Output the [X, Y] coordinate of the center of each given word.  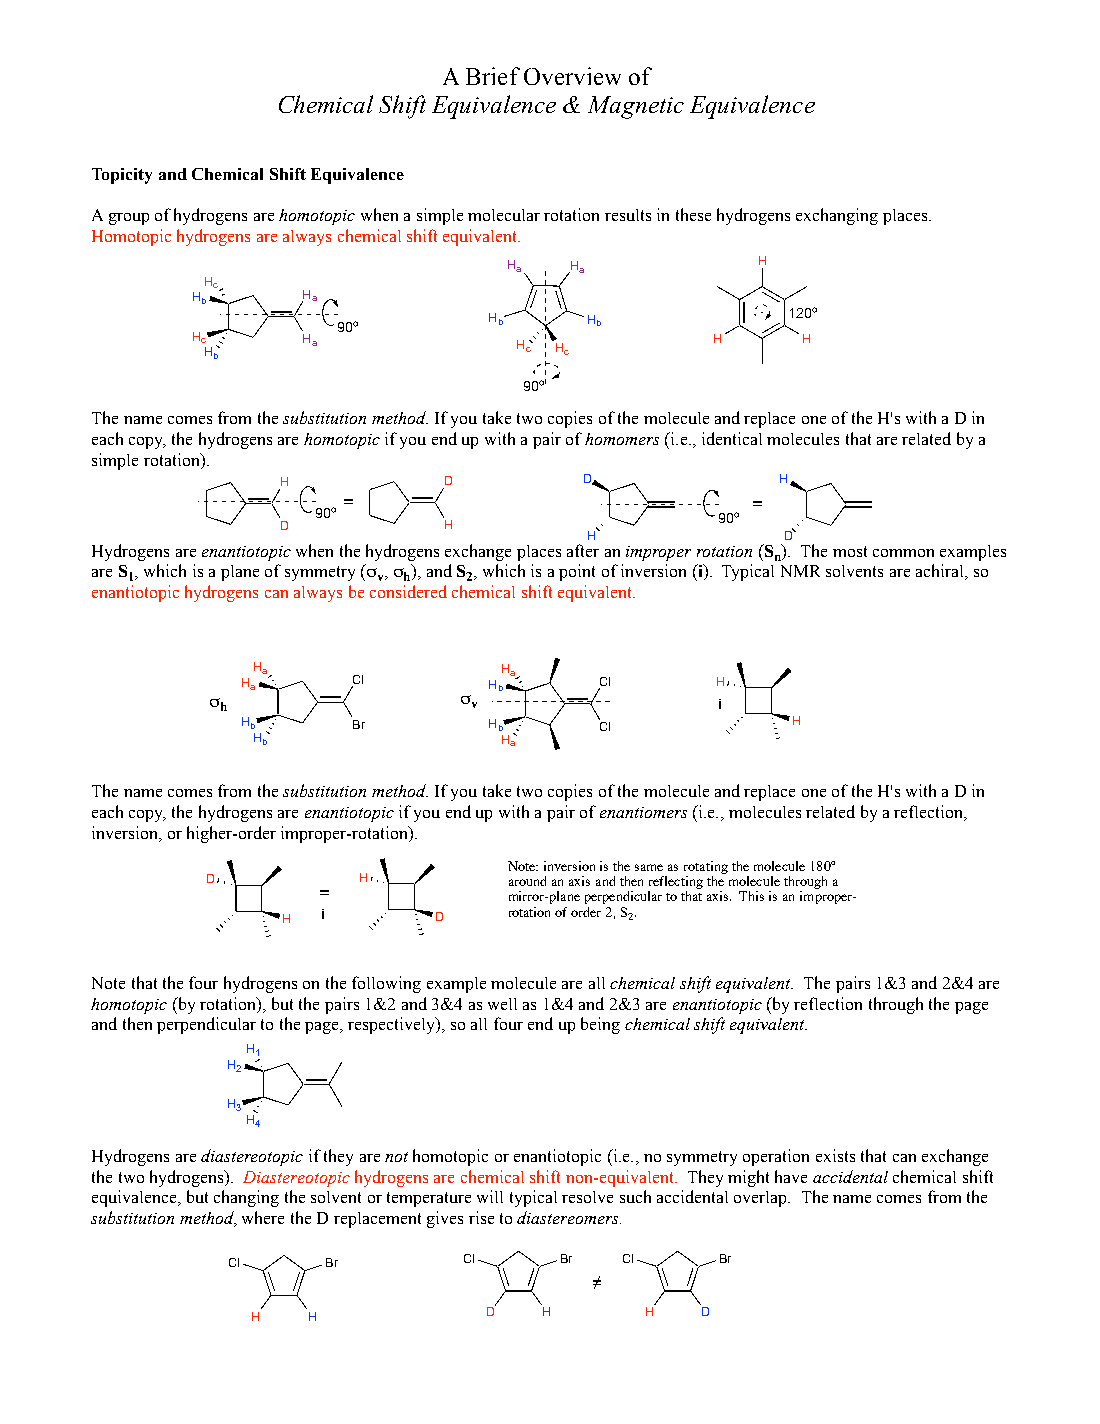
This [751, 896]
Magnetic [636, 107]
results [628, 215]
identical [732, 438]
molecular [504, 215]
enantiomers [643, 812]
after [583, 550]
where [263, 1217]
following [386, 984]
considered [408, 591]
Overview [572, 76]
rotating [706, 867]
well [502, 1004]
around [527, 881]
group [129, 219]
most [850, 551]
